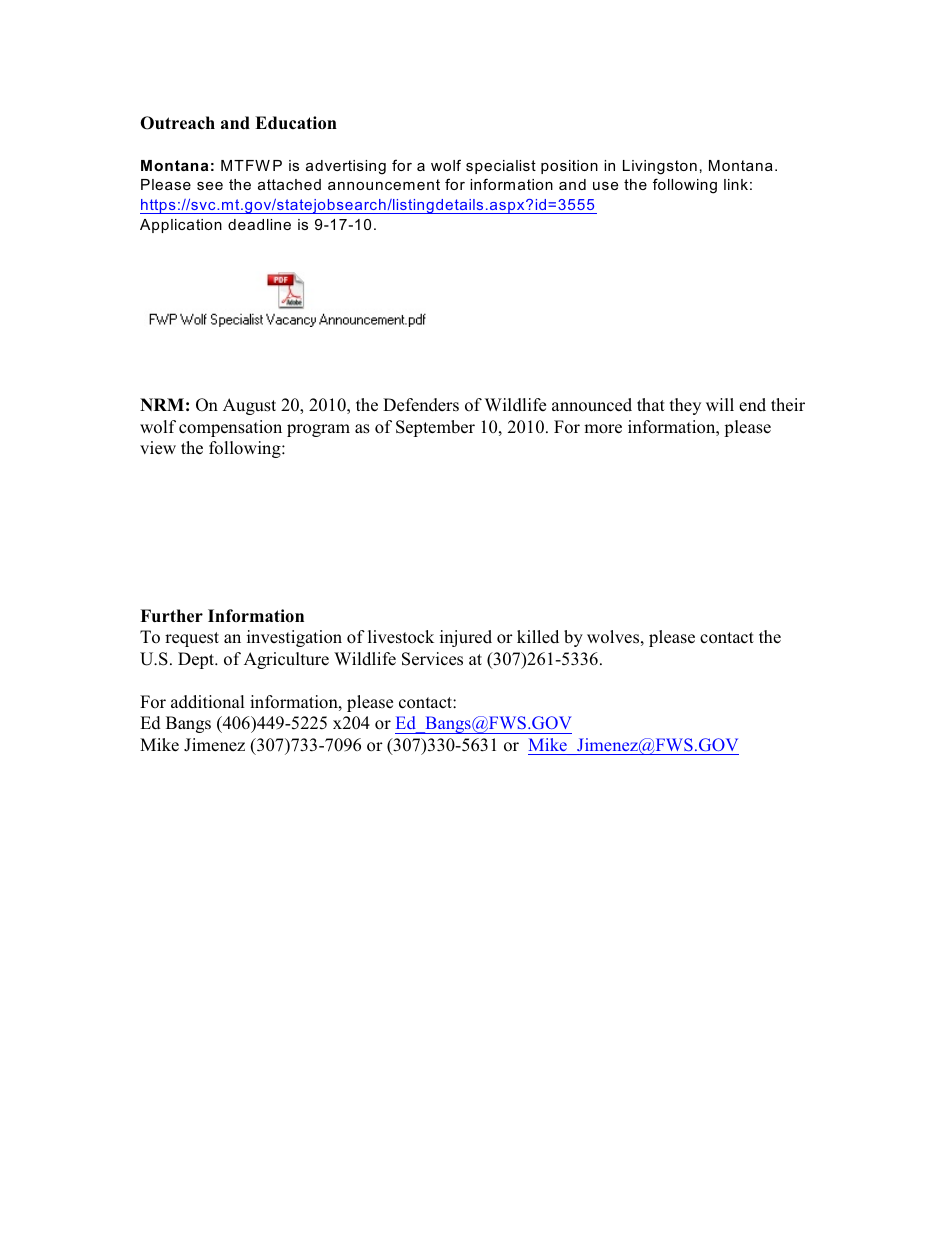  Describe the element at coordinates (208, 702) in the page. I see `additional` at that location.
